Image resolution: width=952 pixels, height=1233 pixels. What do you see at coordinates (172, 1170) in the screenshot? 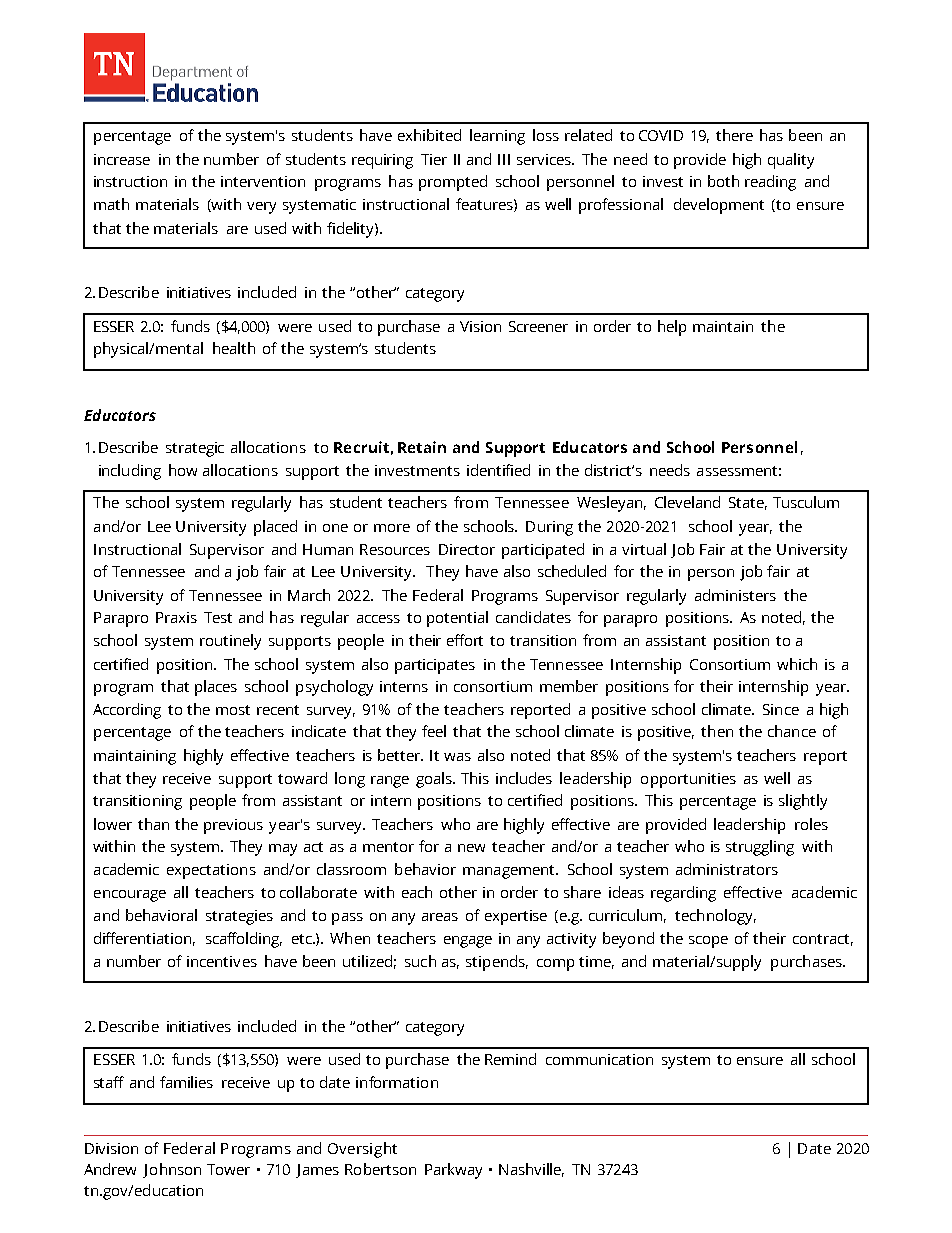
I see `Johnson` at bounding box center [172, 1170].
